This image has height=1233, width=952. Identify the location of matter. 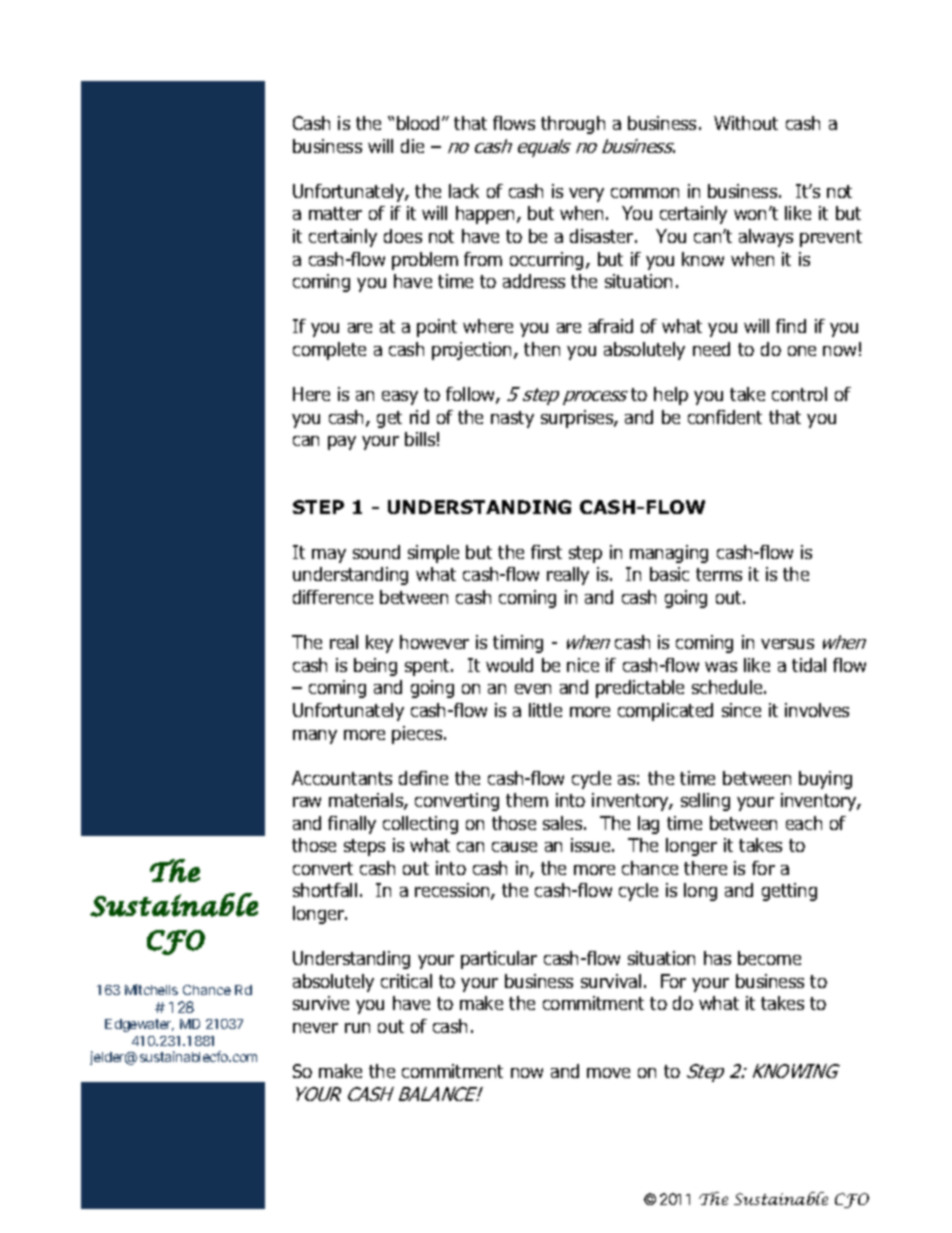
(335, 213).
